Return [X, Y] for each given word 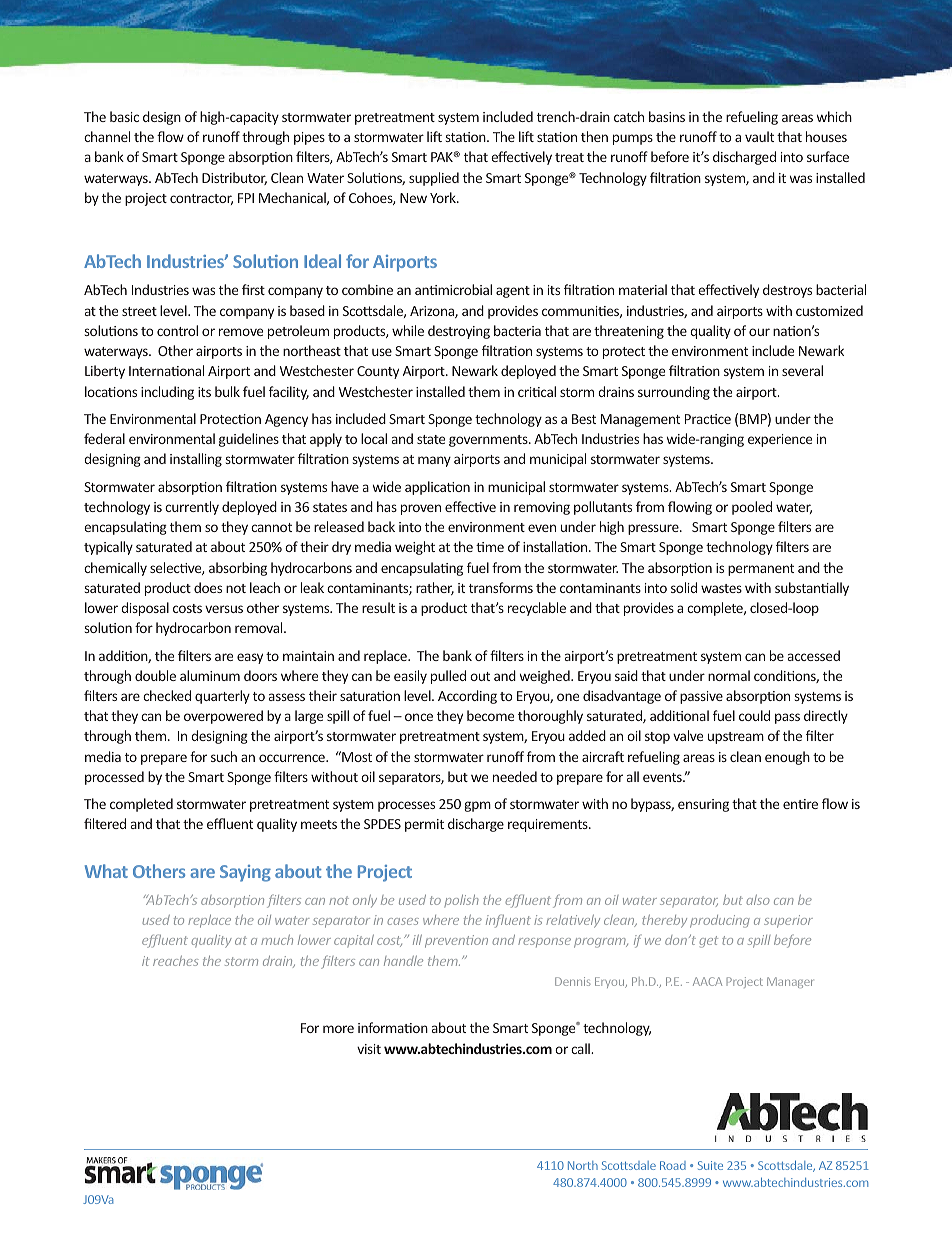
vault [759, 136]
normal [729, 675]
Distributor [234, 178]
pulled [448, 677]
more [338, 1029]
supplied [434, 179]
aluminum [210, 675]
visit [369, 1049]
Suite [710, 1165]
